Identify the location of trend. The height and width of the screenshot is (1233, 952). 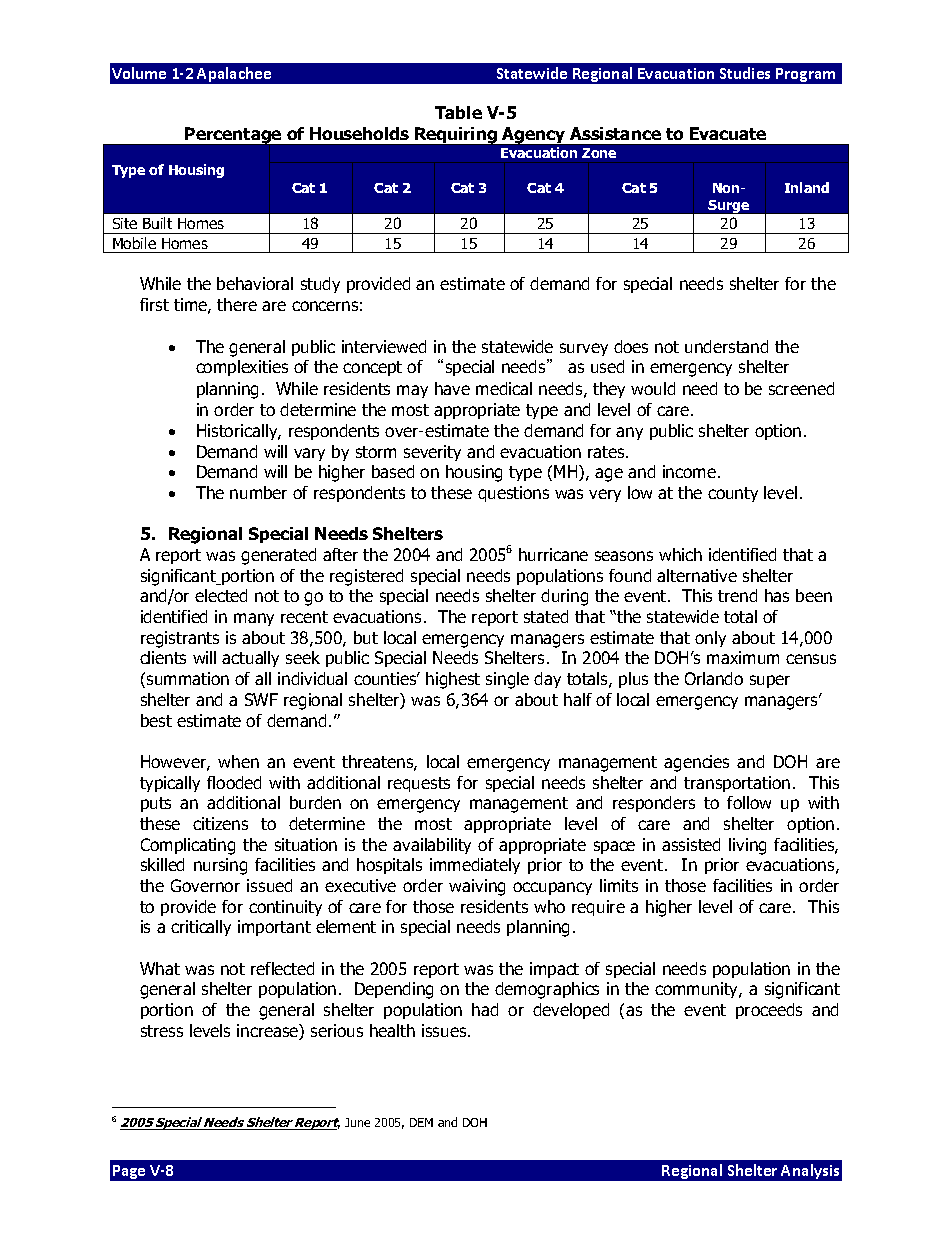
(737, 595).
